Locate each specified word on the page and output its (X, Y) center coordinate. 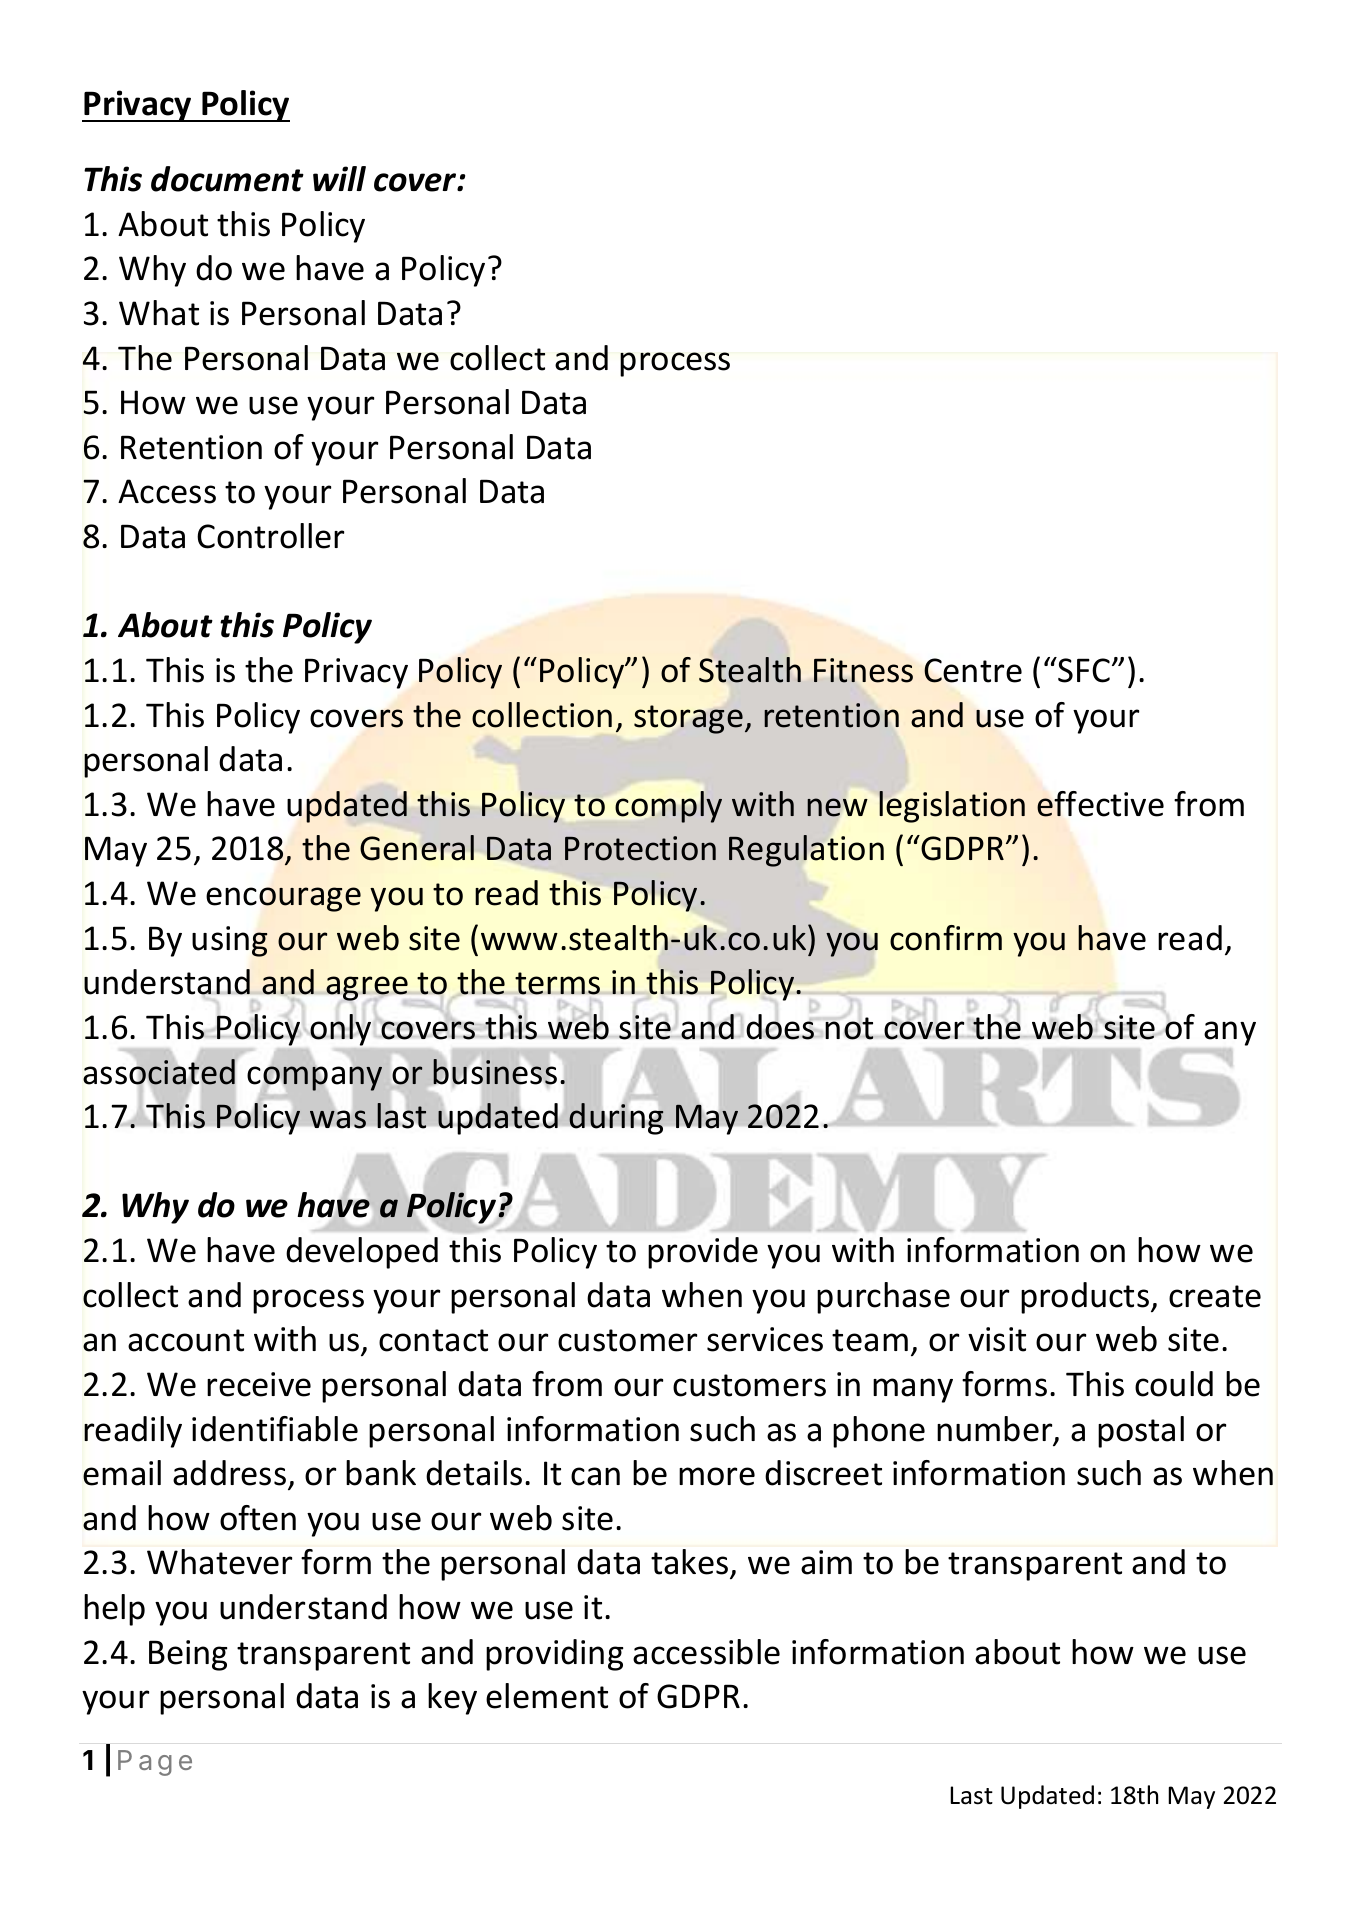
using (230, 941)
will (339, 178)
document (227, 179)
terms (557, 983)
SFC (1085, 670)
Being (188, 1655)
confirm (946, 938)
